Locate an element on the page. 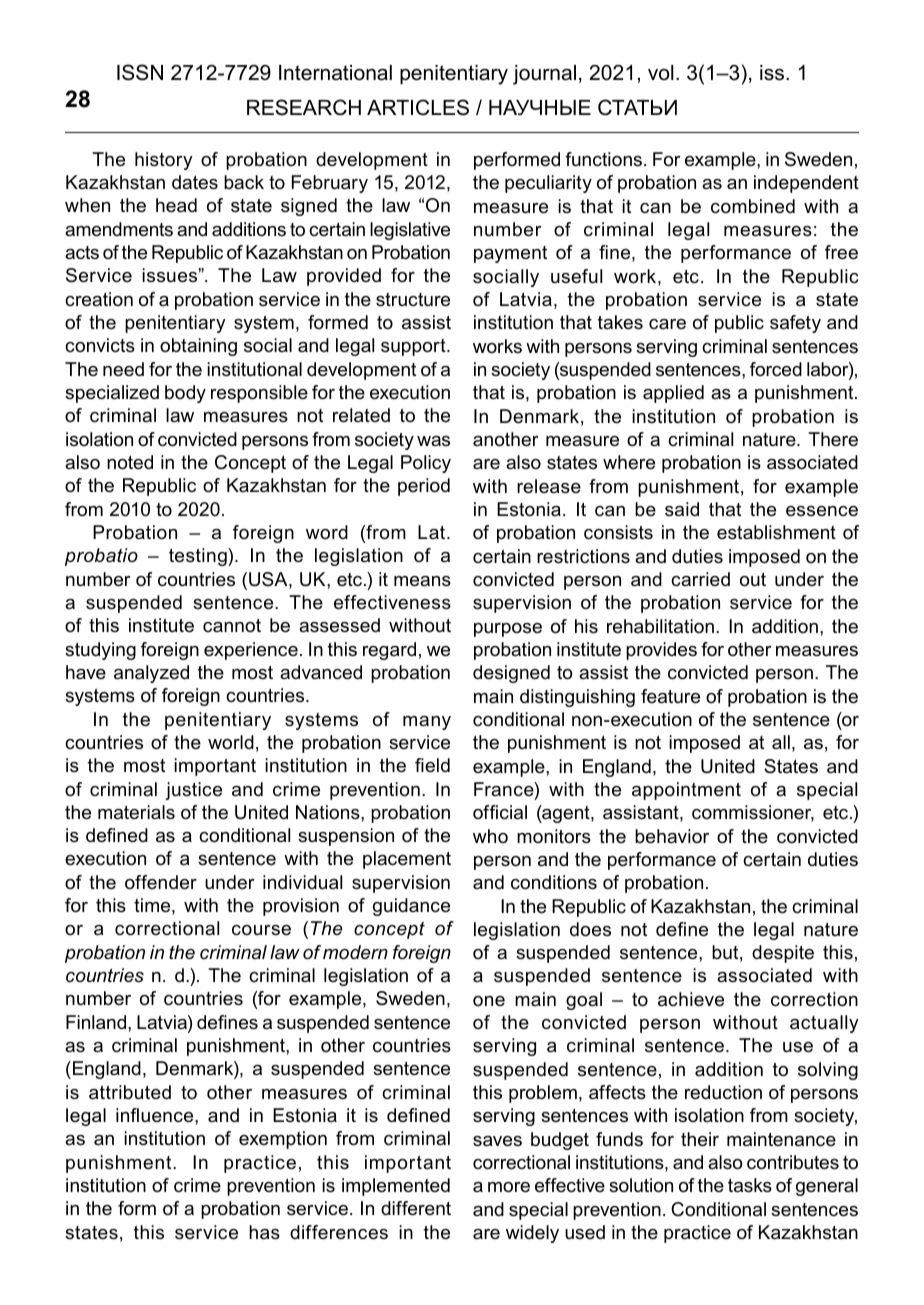 The width and height of the image is (924, 1305). materials is located at coordinates (136, 812).
